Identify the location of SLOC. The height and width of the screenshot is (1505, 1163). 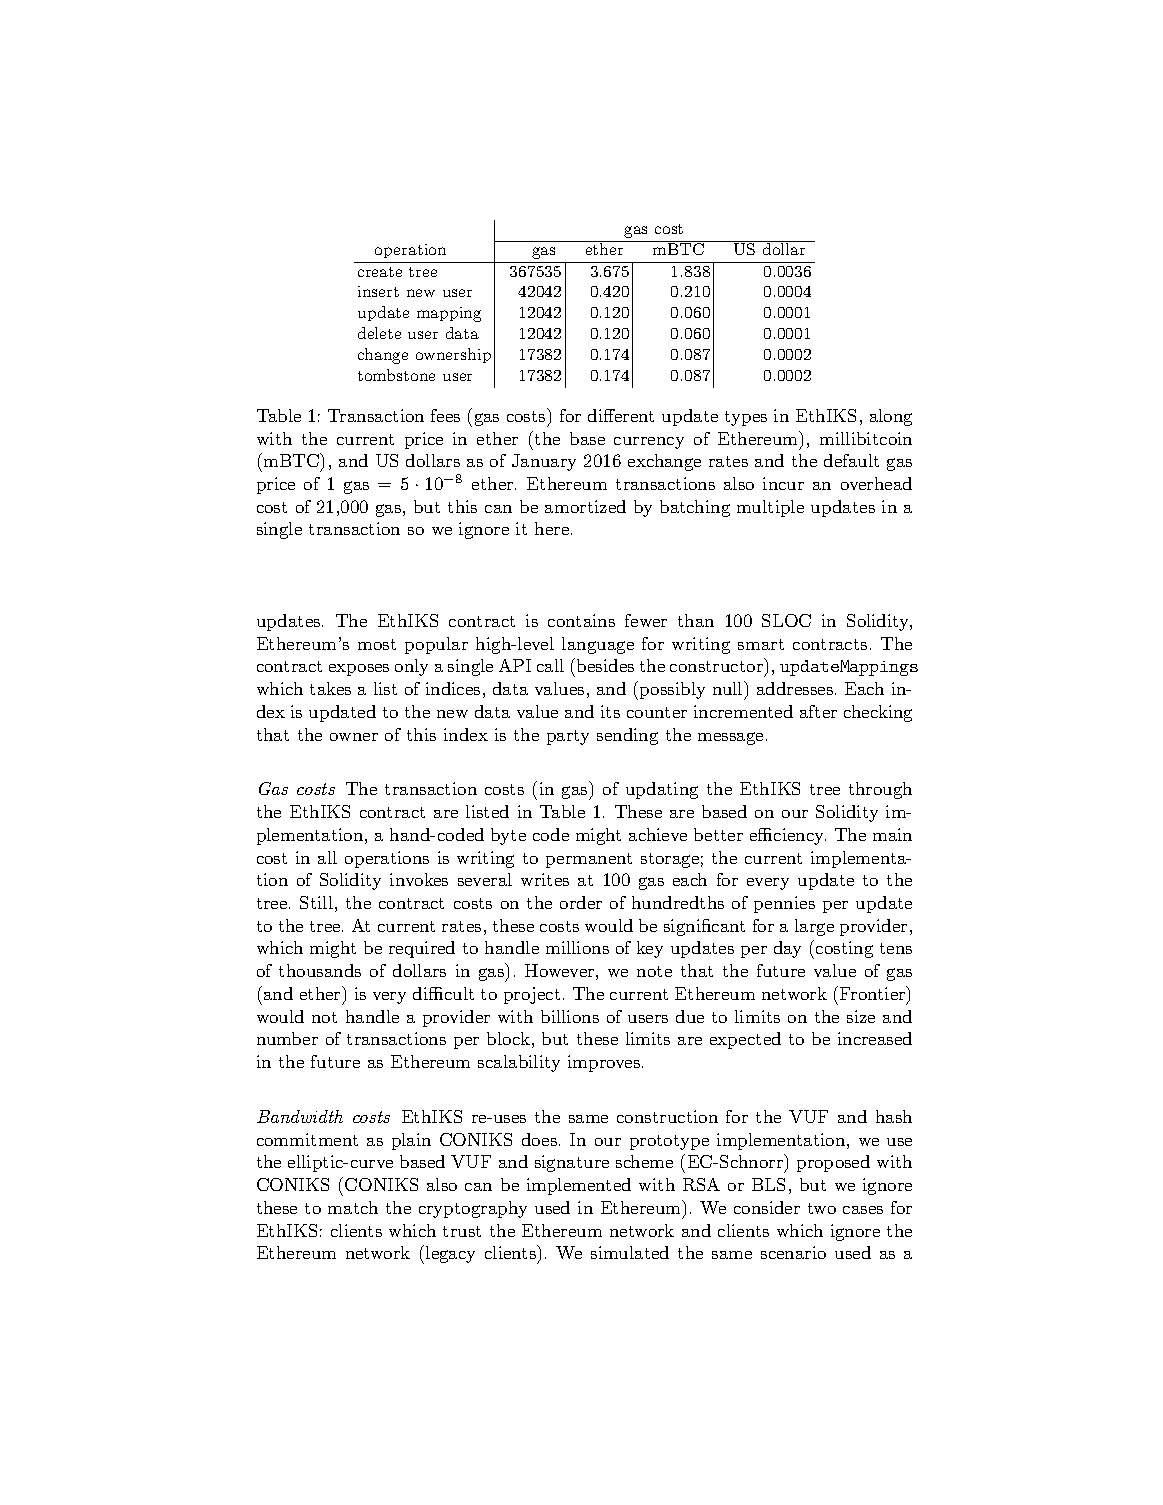
(786, 620).
